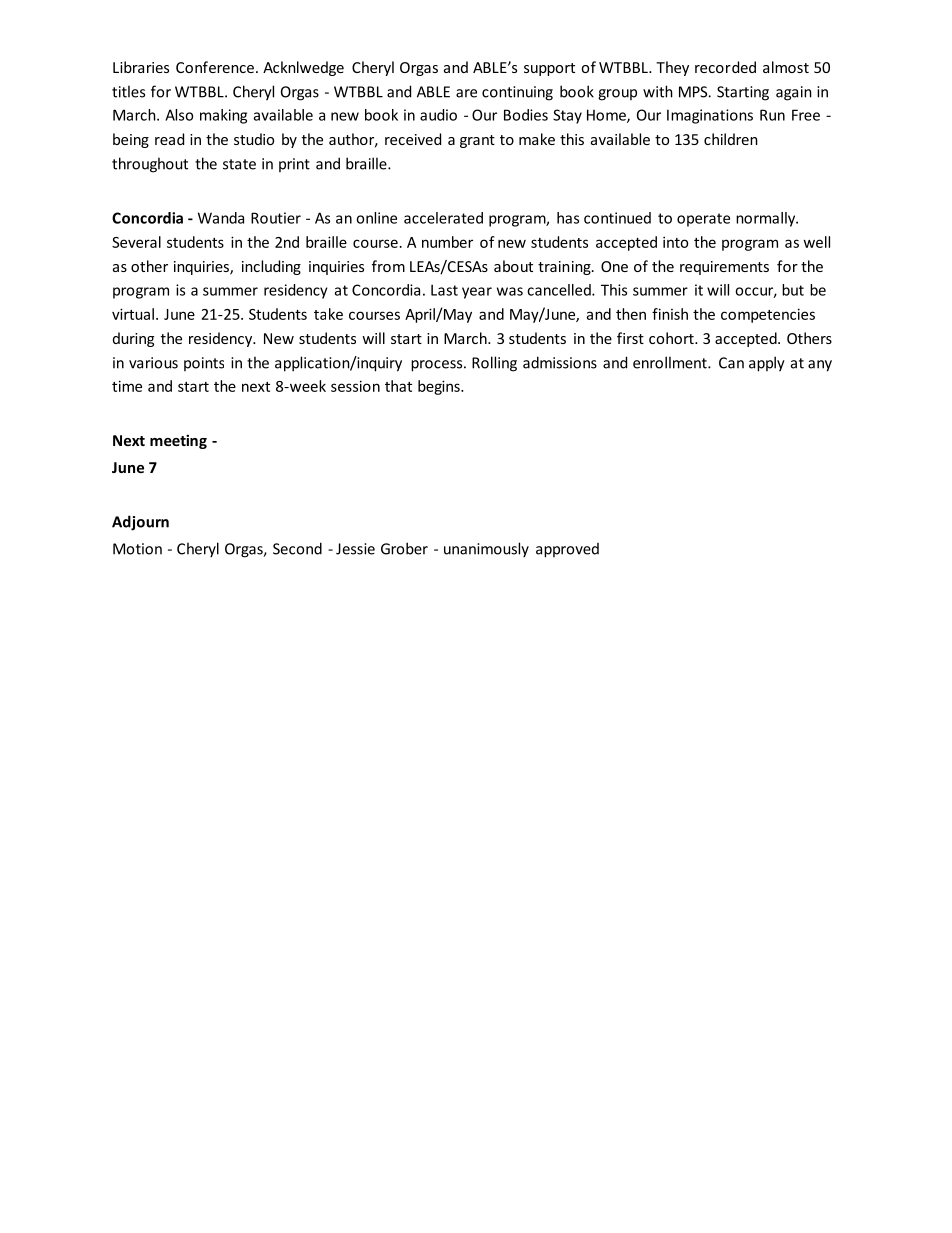 The width and height of the page is (952, 1233). What do you see at coordinates (466, 93) in the page?
I see `are` at bounding box center [466, 93].
